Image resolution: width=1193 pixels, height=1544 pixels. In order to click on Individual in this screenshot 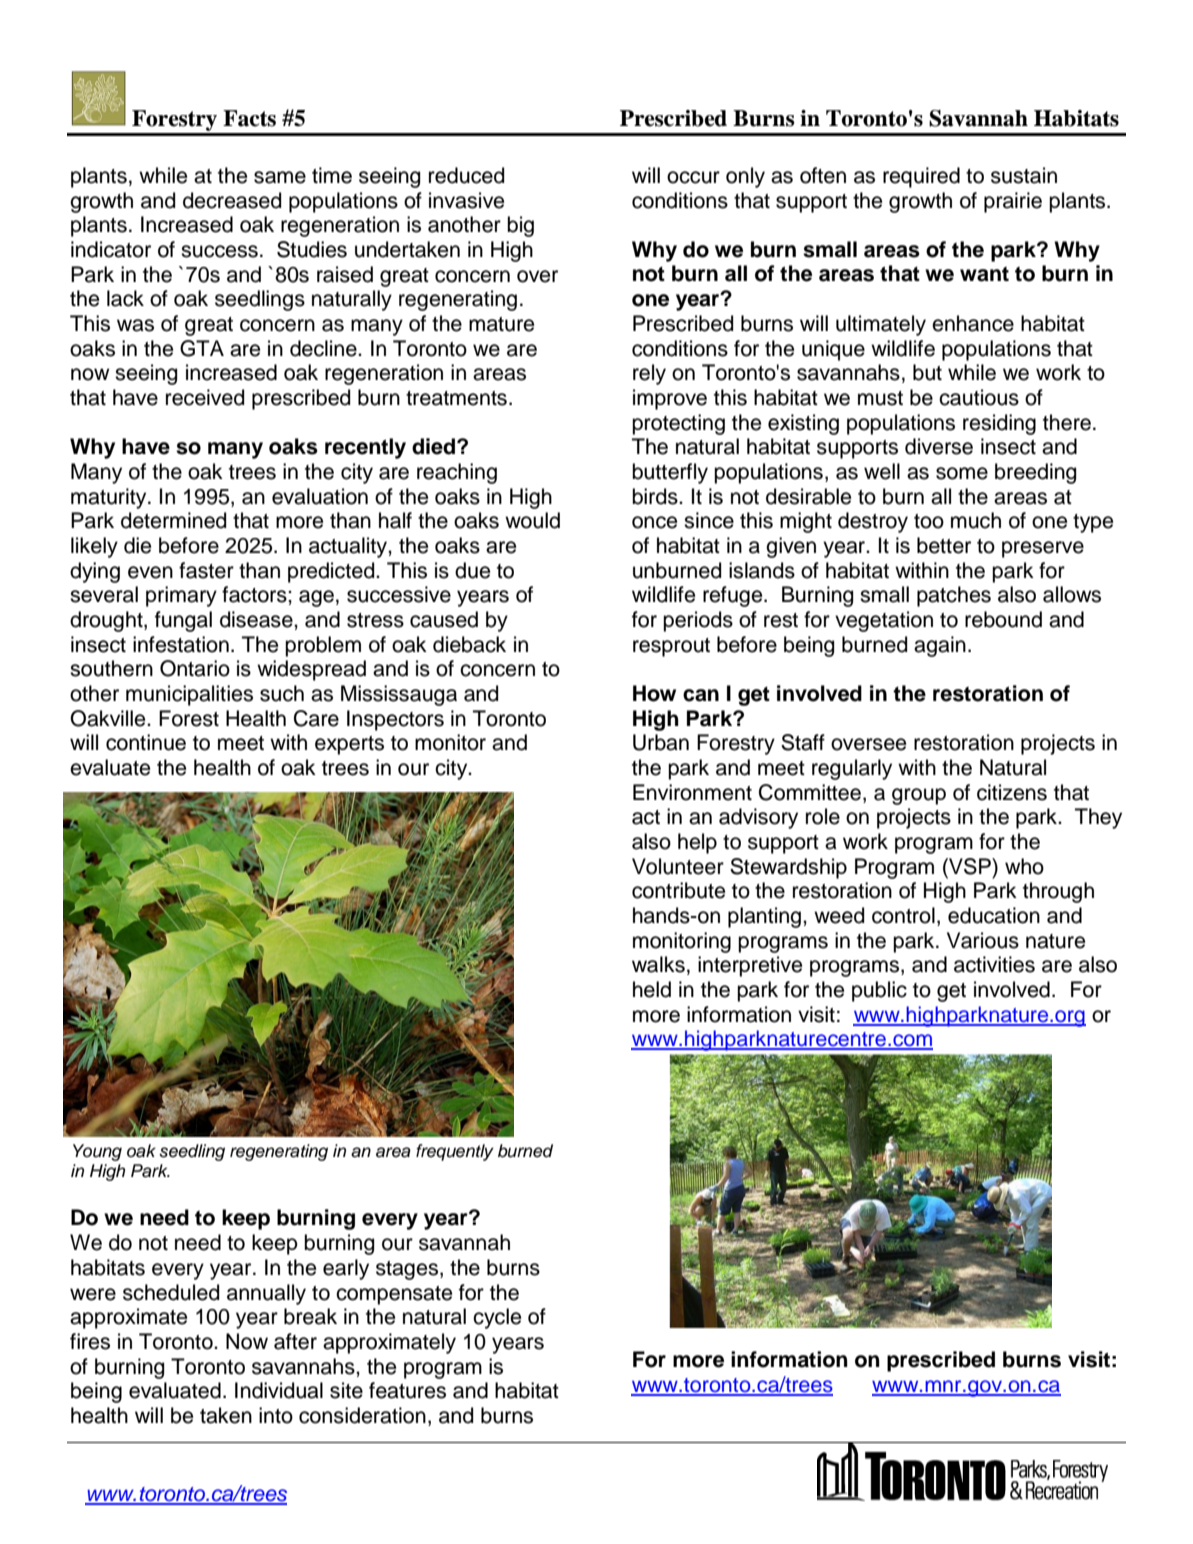, I will do `click(279, 1390)`.
